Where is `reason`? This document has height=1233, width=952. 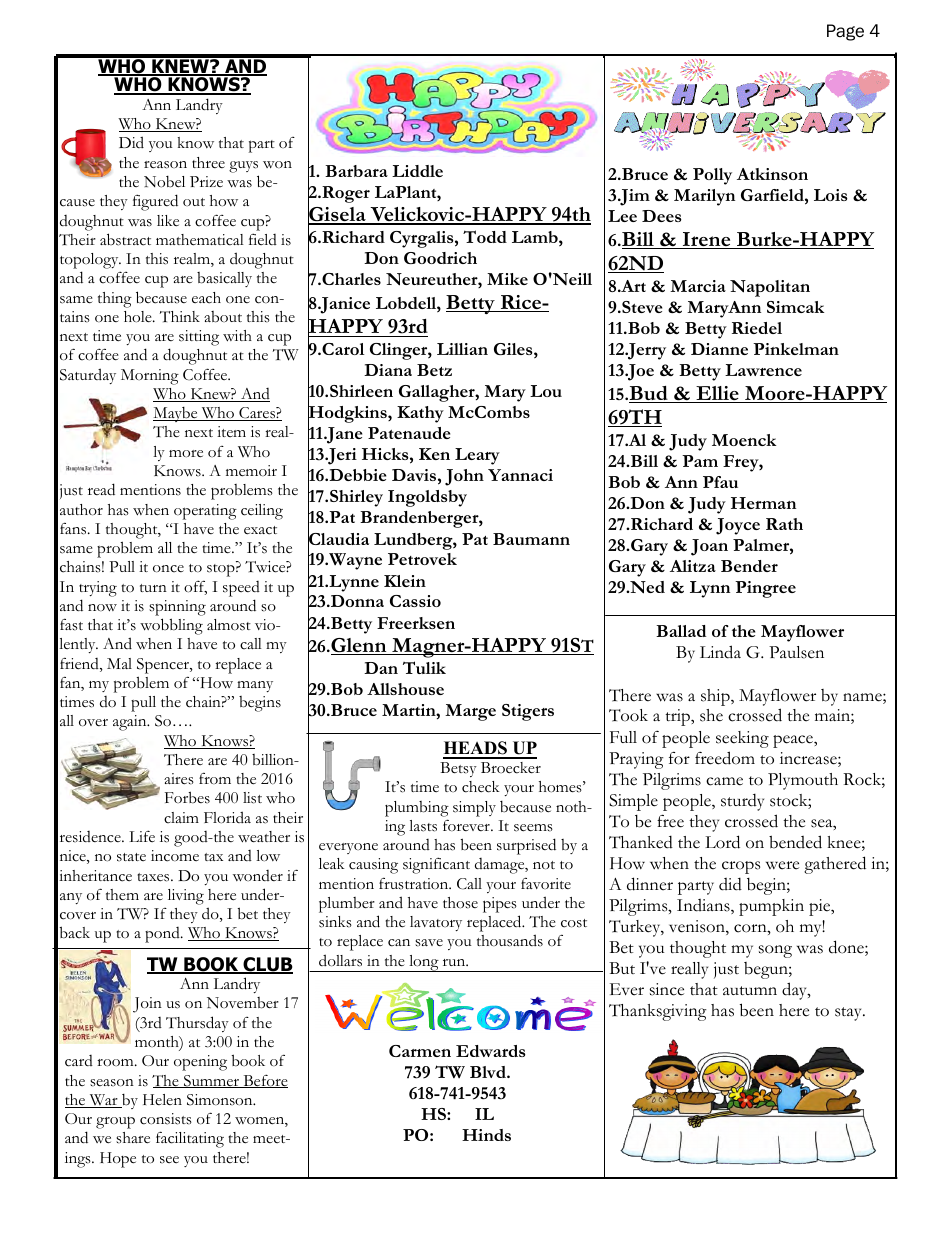 reason is located at coordinates (165, 165).
